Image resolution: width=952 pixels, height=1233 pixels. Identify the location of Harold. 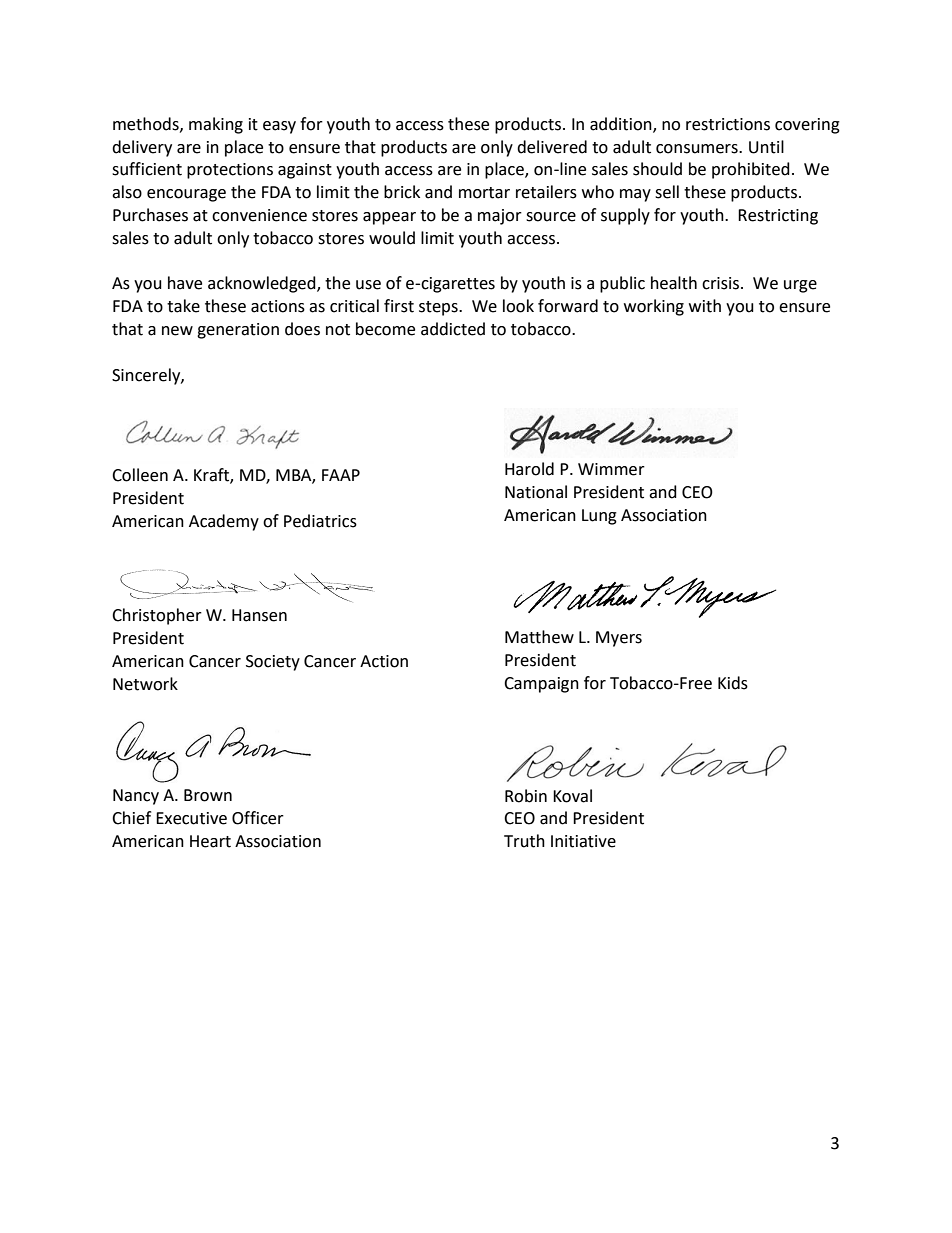
(529, 469).
